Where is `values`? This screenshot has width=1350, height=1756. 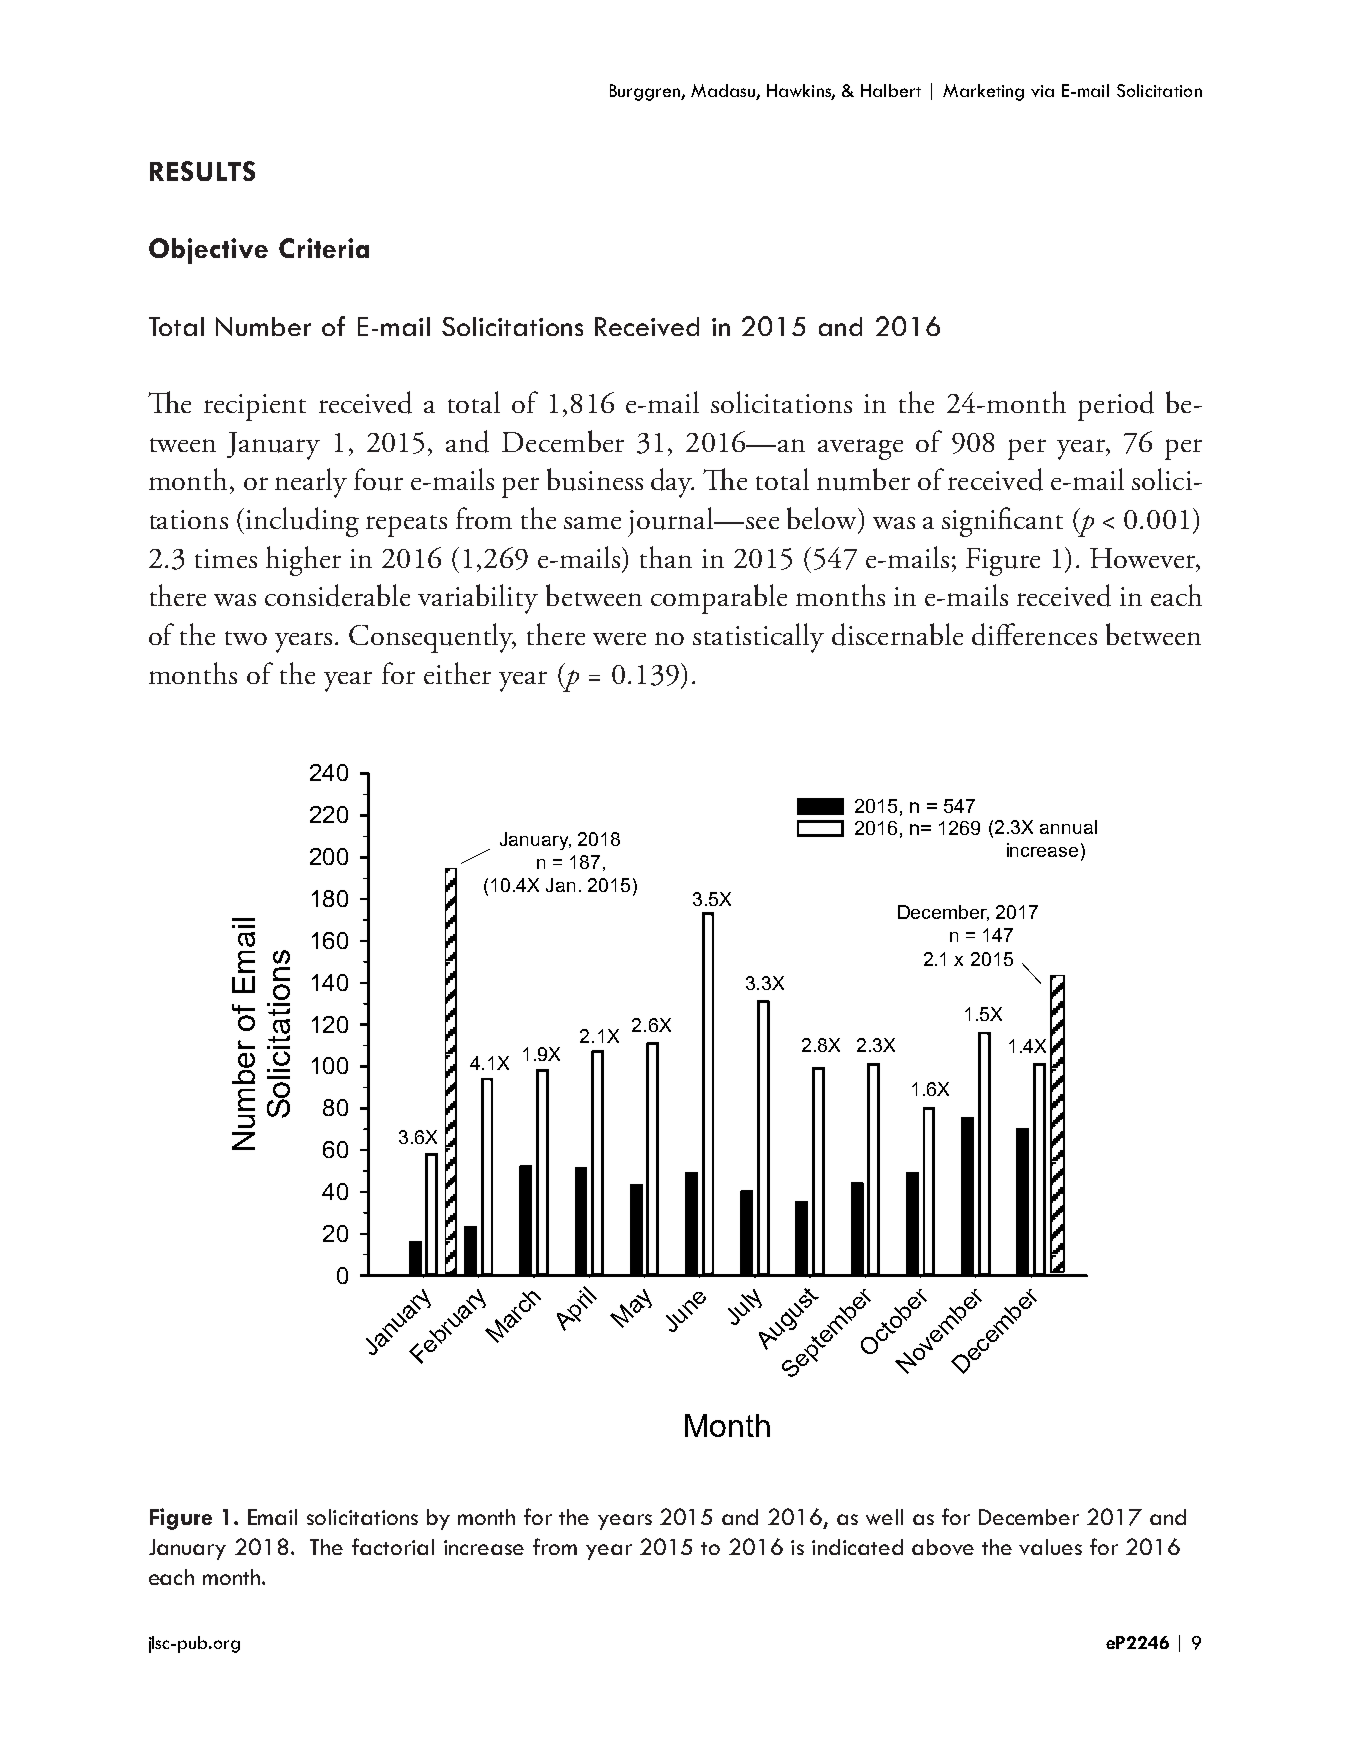 values is located at coordinates (1050, 1547).
